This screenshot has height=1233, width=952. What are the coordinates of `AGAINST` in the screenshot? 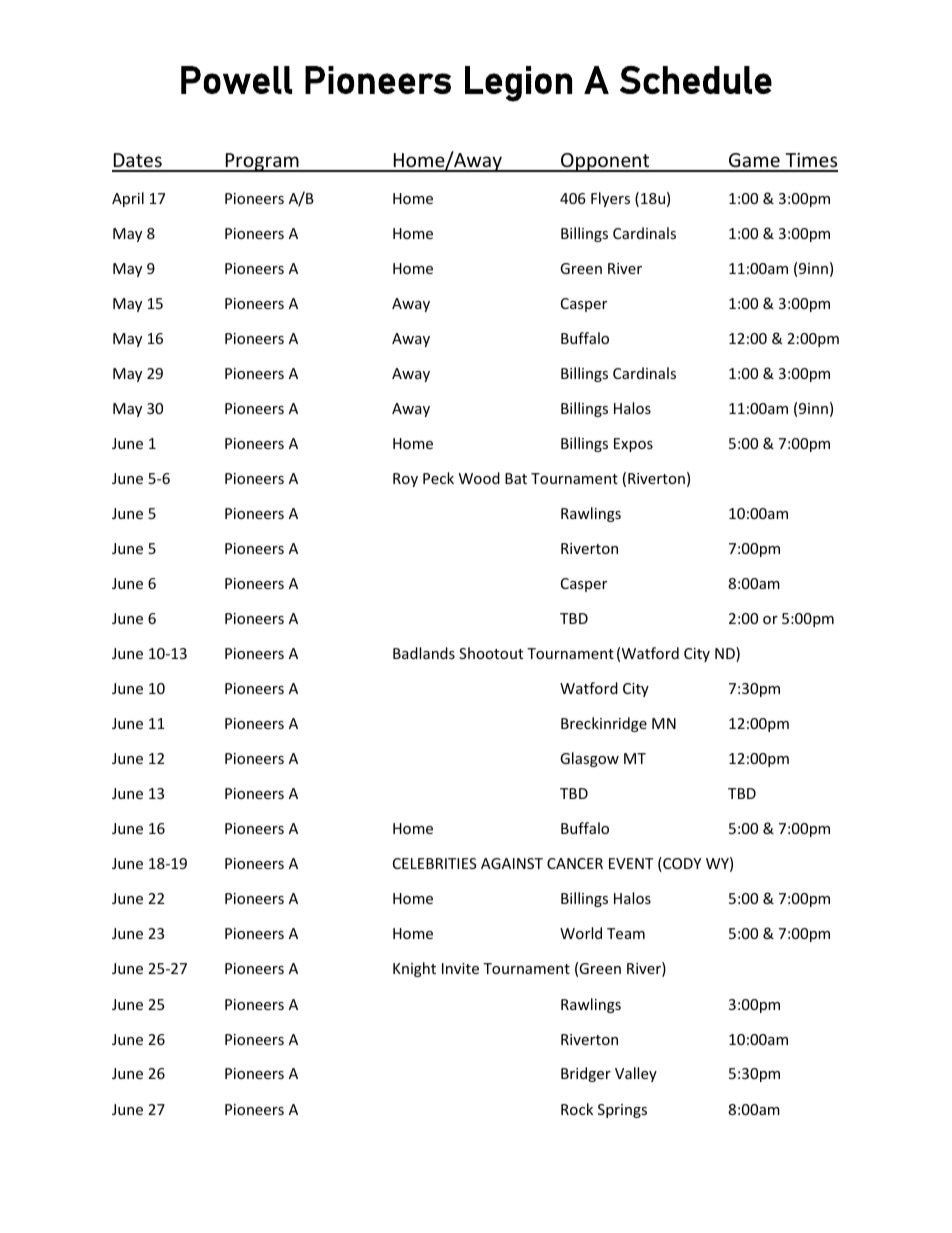 It's located at (512, 863).
